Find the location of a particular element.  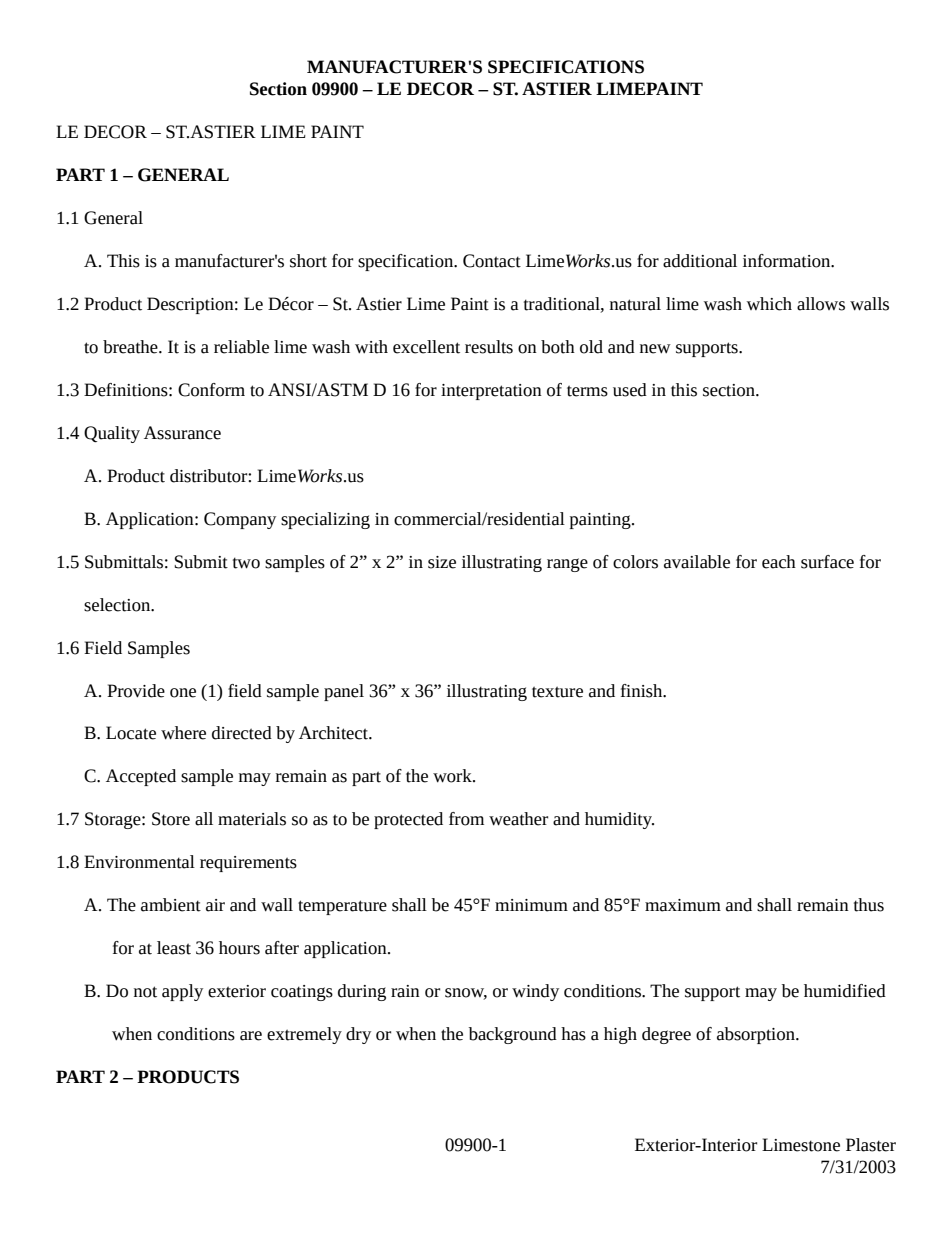

which is located at coordinates (769, 304).
